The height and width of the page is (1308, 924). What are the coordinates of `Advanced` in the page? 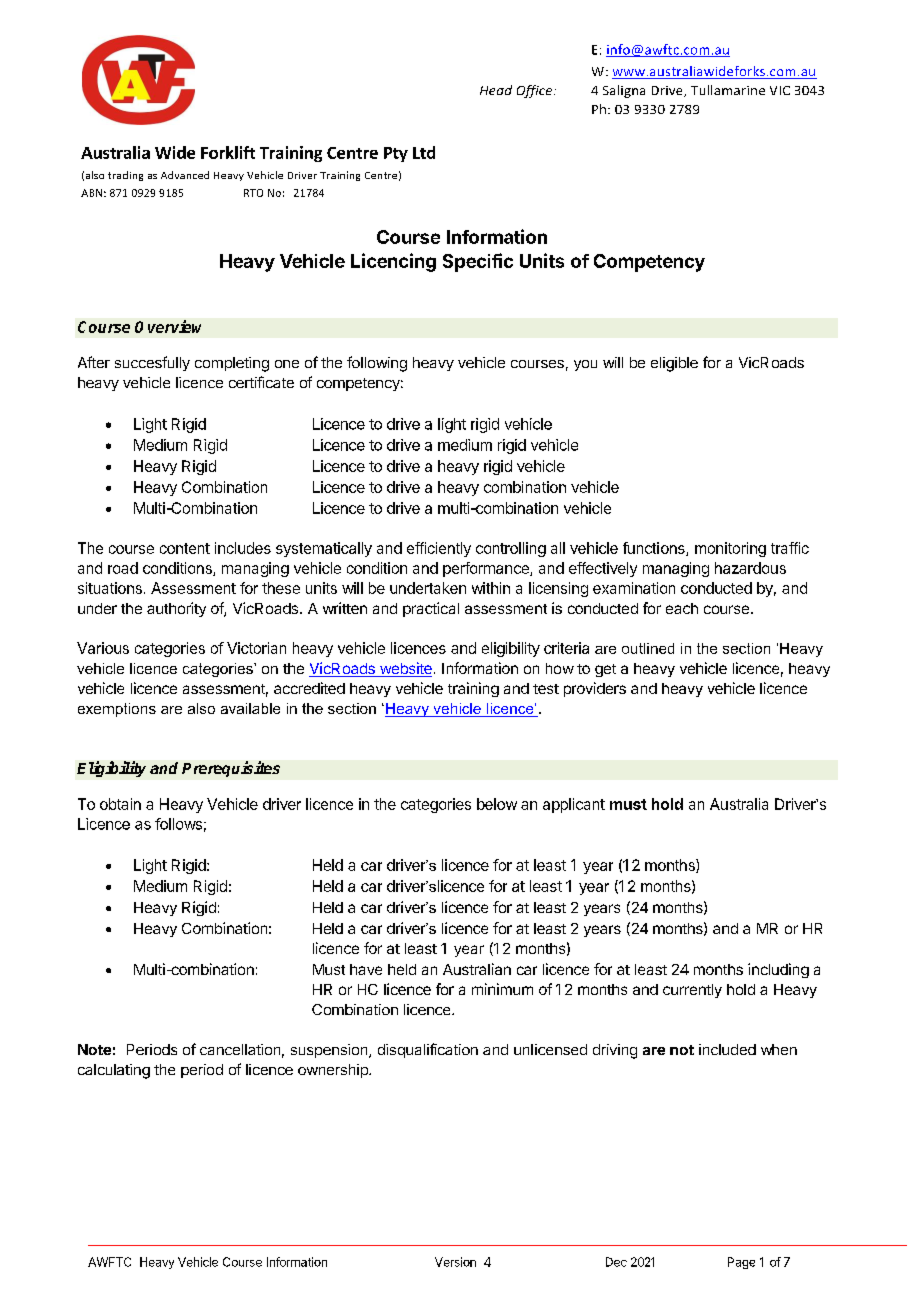 It's located at (185, 175).
